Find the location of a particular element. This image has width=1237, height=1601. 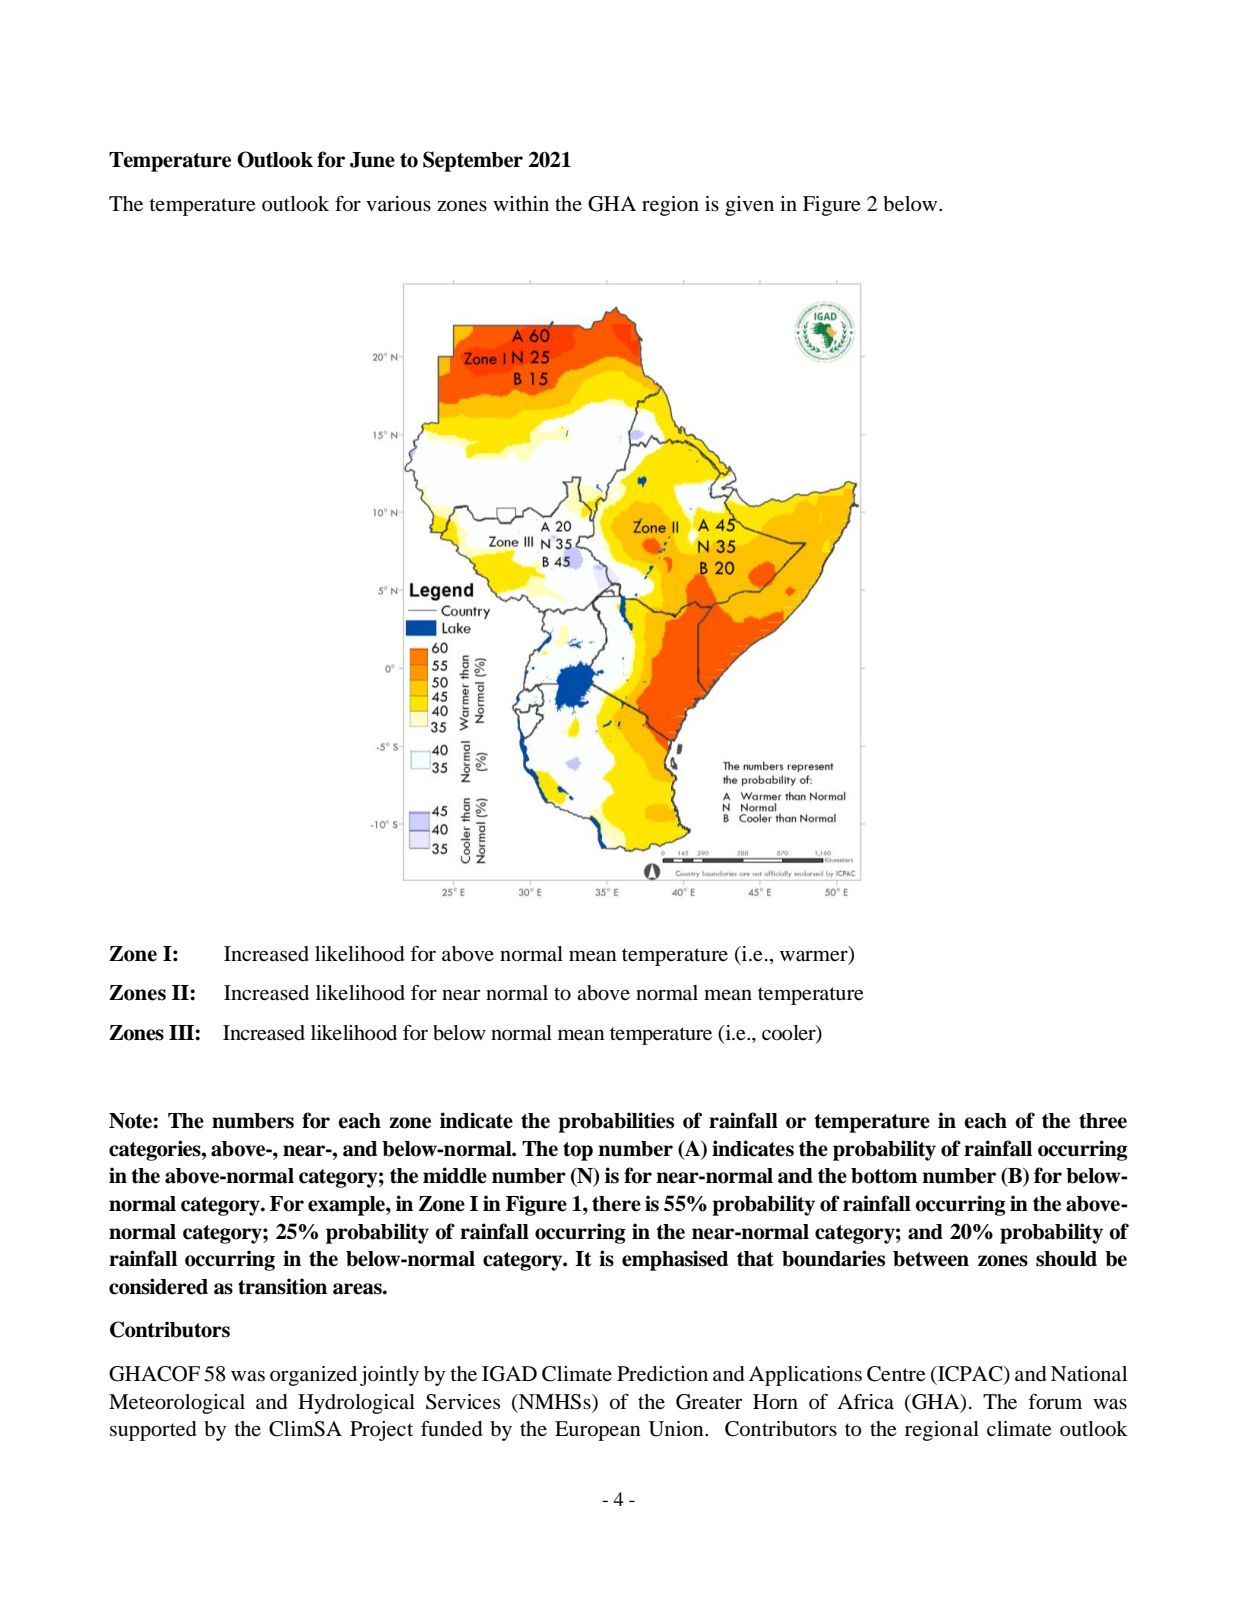

various is located at coordinates (398, 204).
